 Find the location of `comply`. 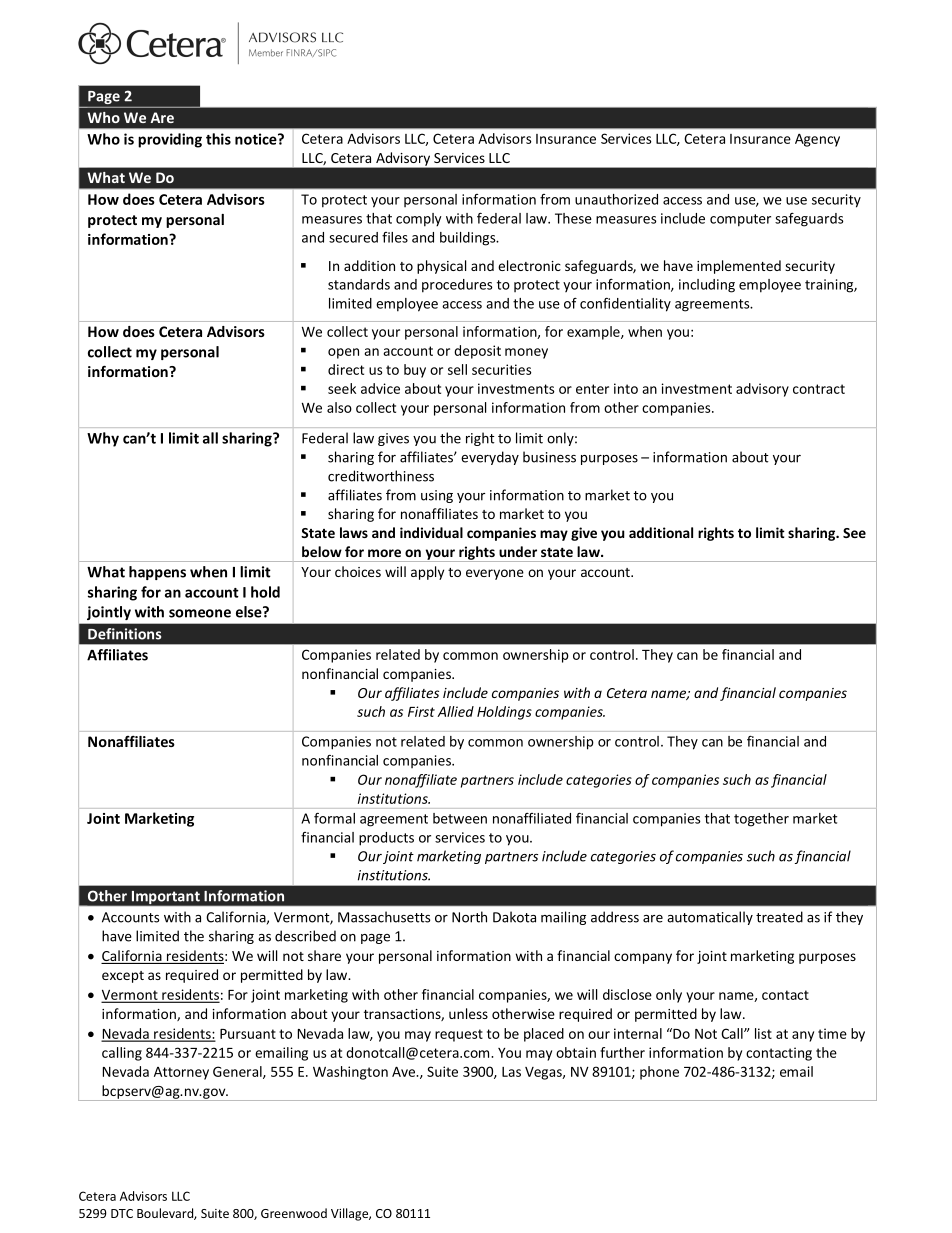

comply is located at coordinates (419, 220).
